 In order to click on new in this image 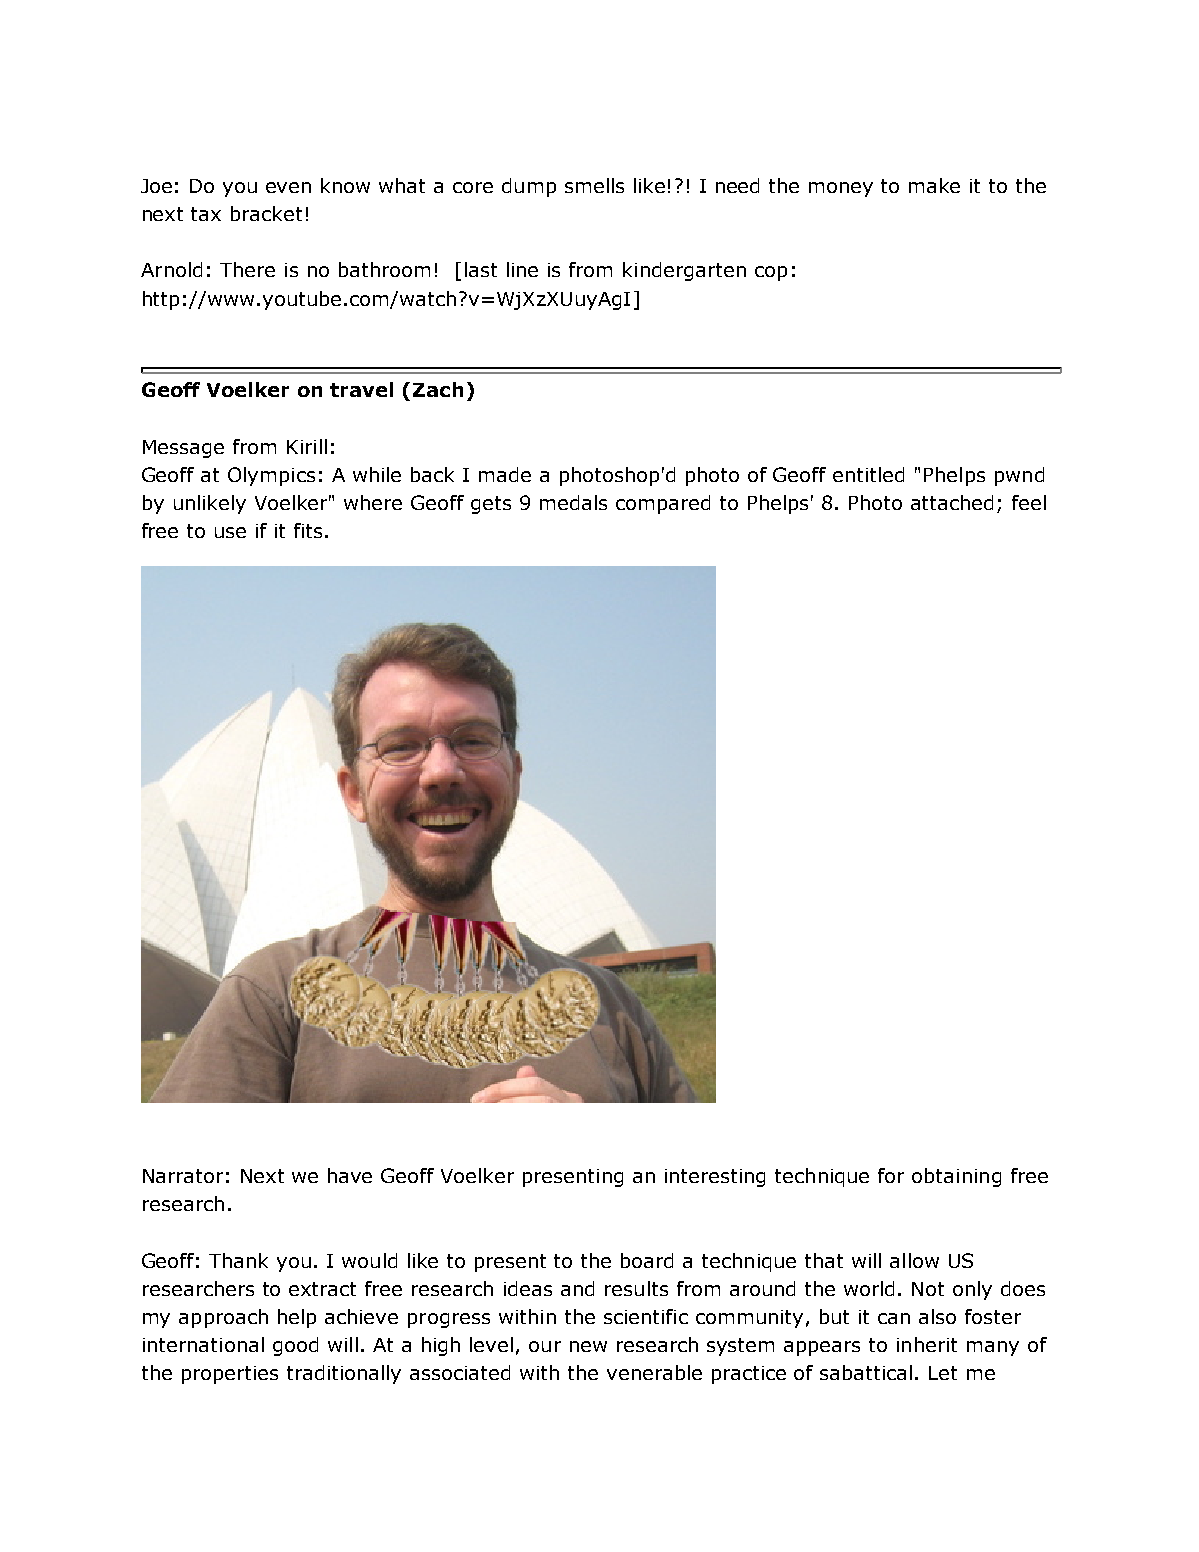, I will do `click(588, 1346)`.
